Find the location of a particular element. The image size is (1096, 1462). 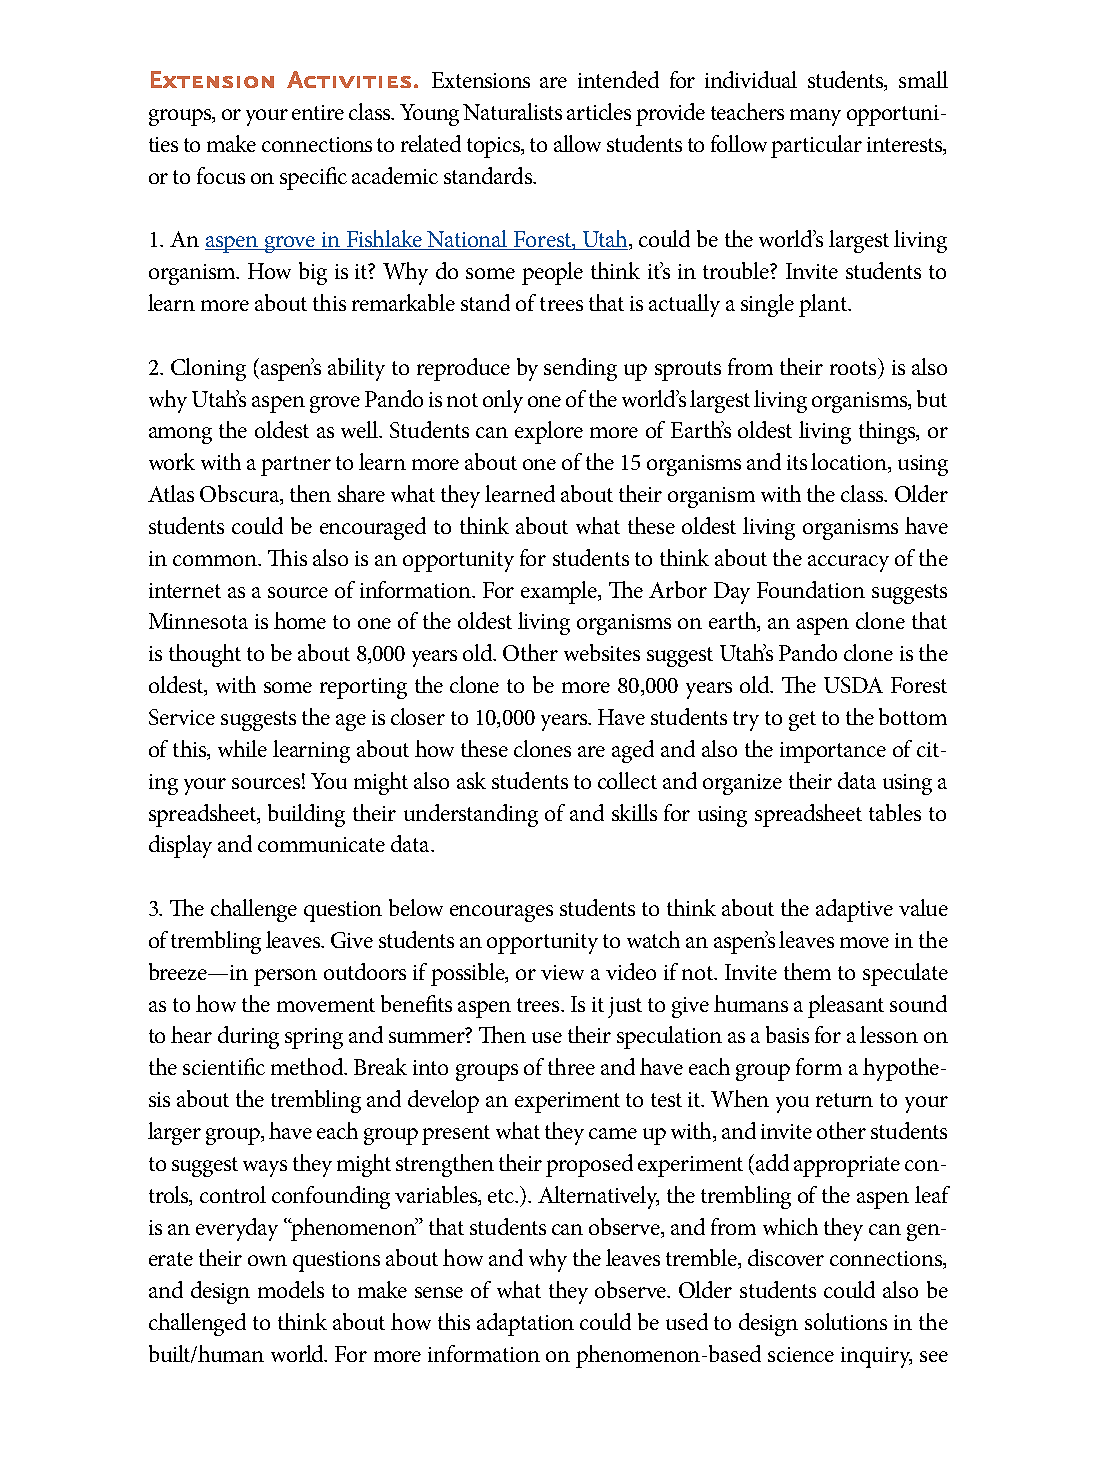

allow is located at coordinates (577, 143).
